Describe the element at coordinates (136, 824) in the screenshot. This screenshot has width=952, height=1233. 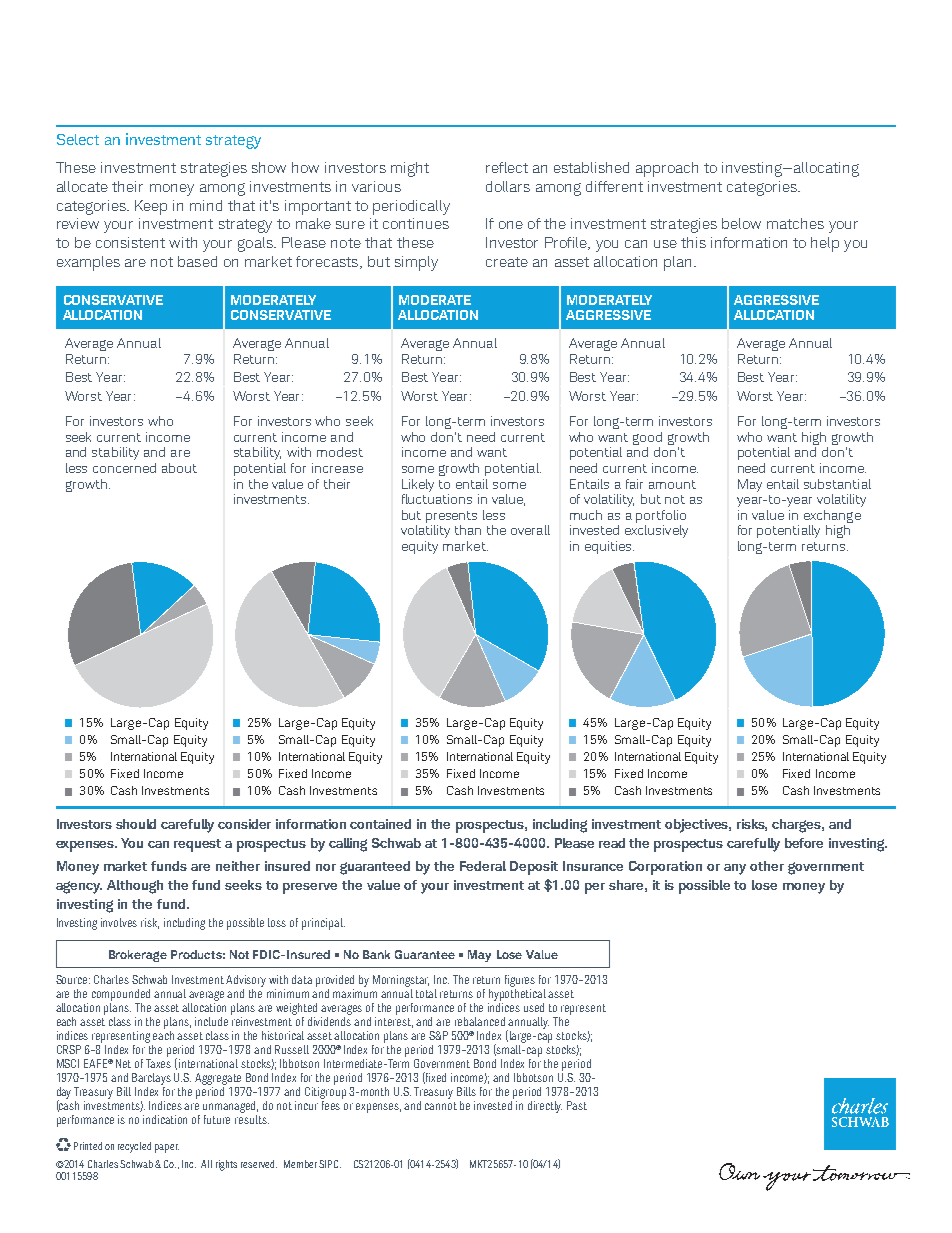
I see `should` at that location.
